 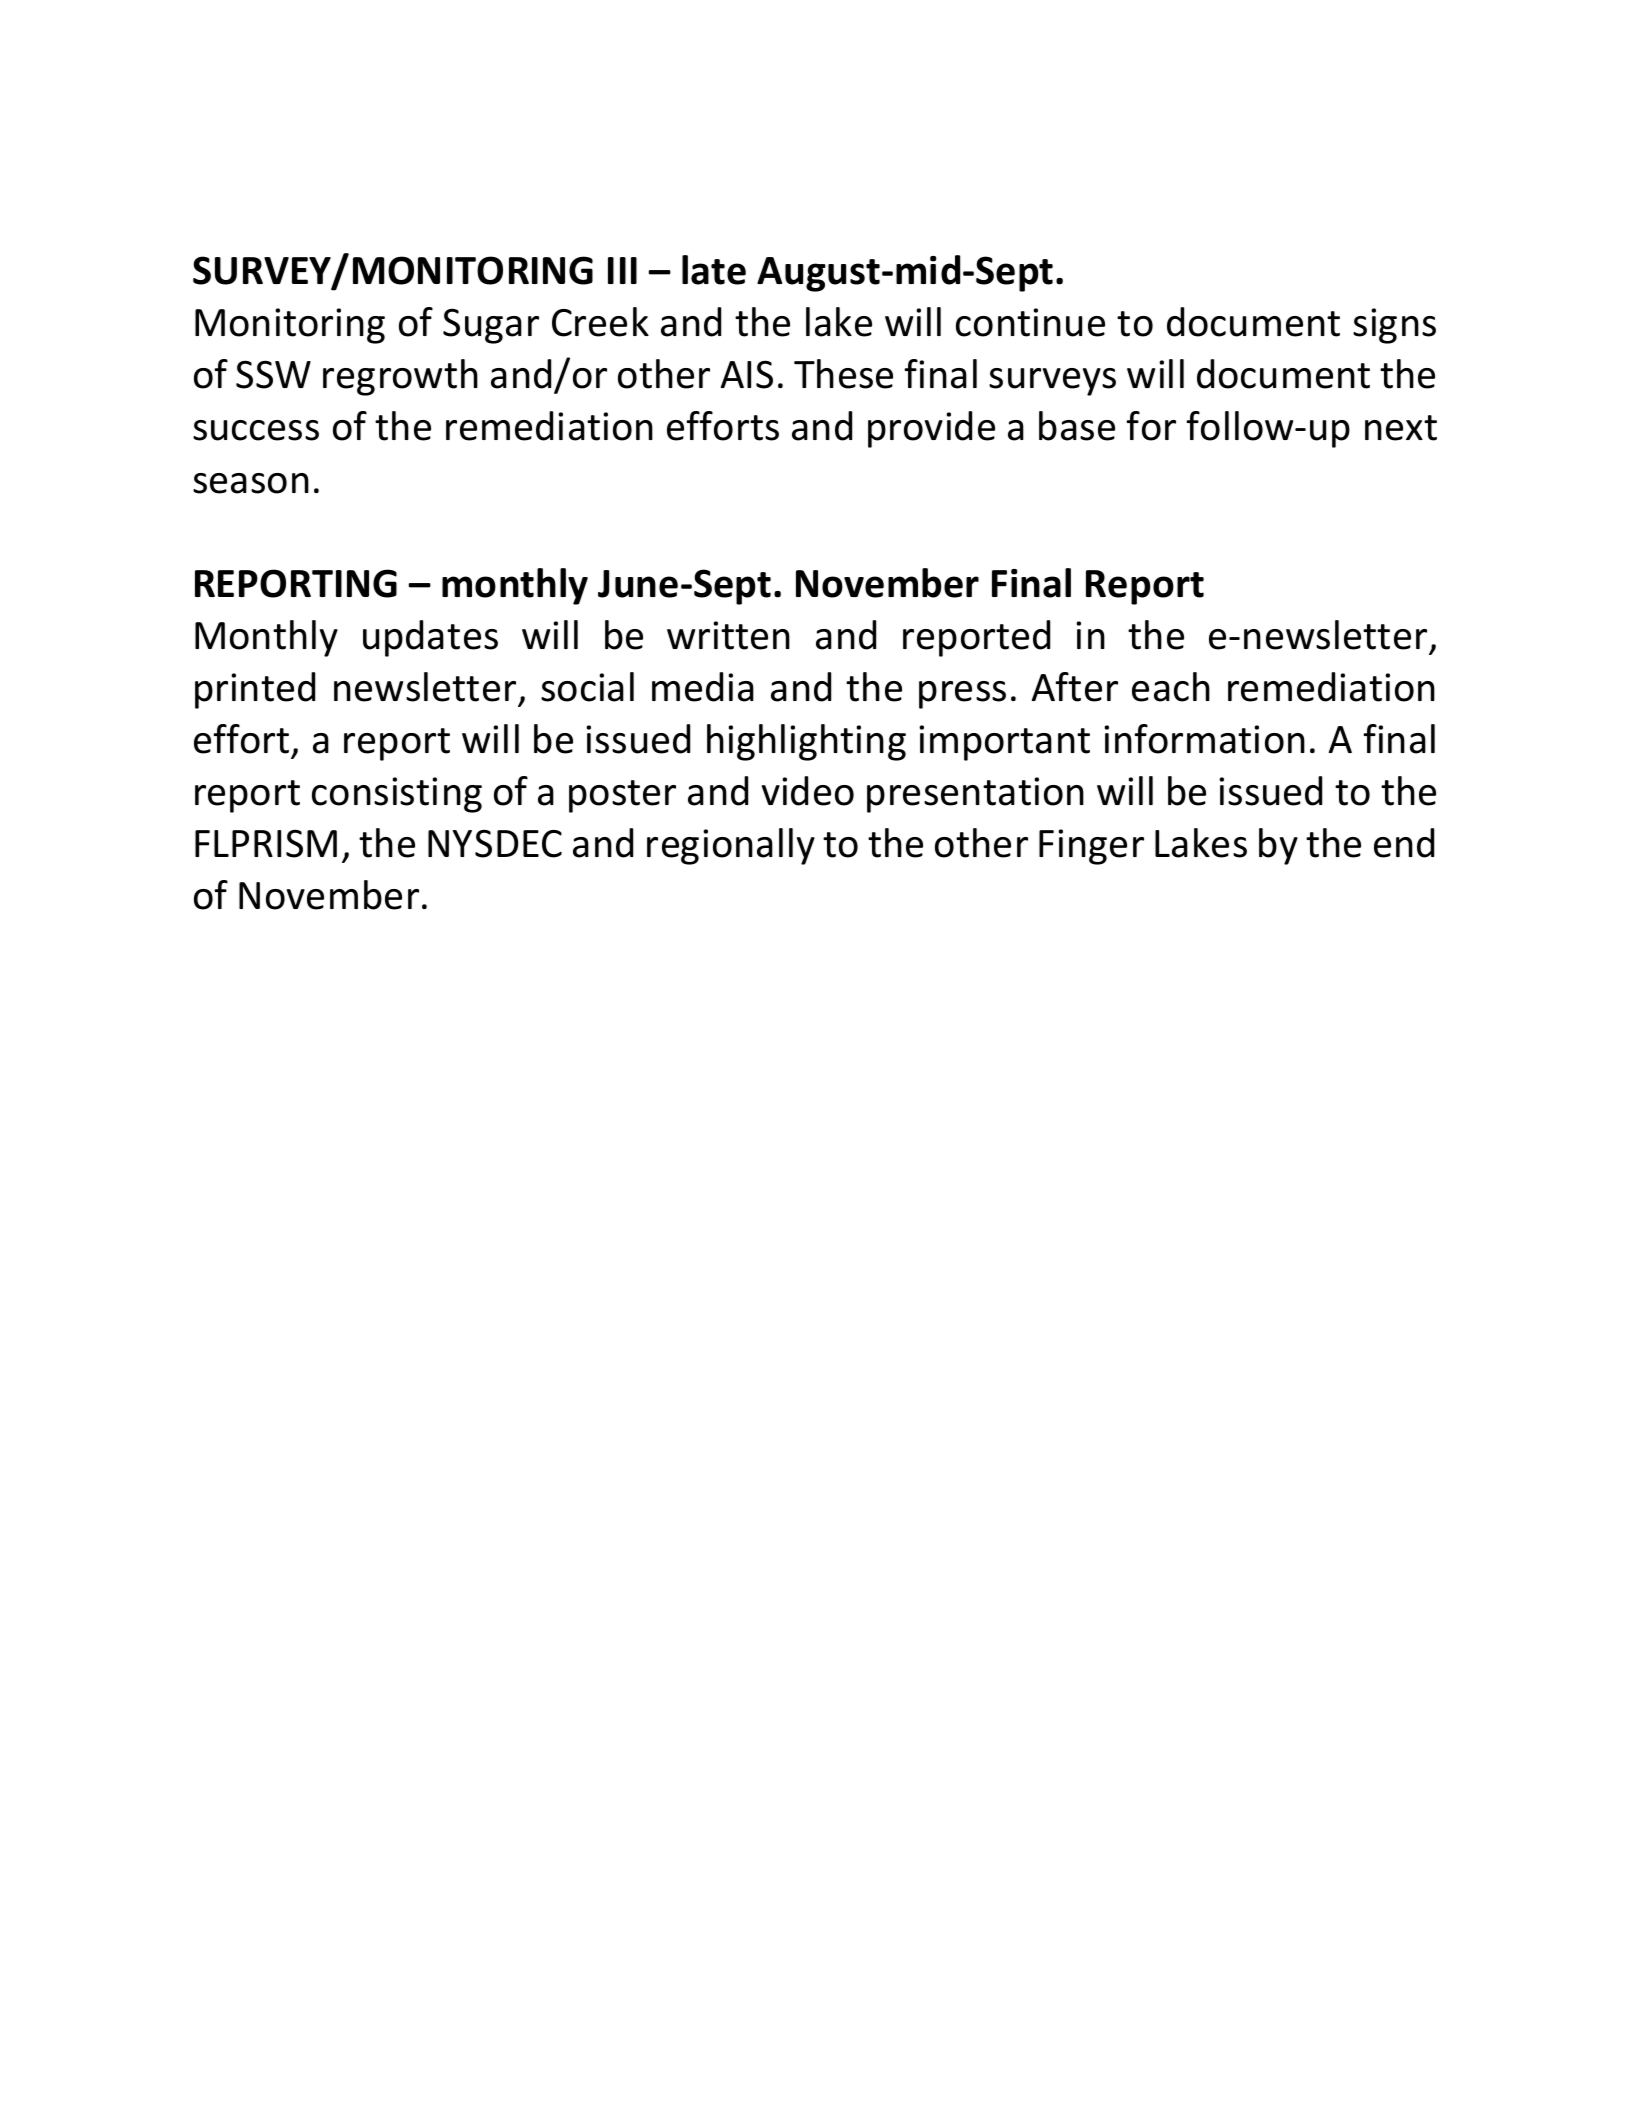 What do you see at coordinates (1401, 428) in the screenshot?
I see `next` at bounding box center [1401, 428].
